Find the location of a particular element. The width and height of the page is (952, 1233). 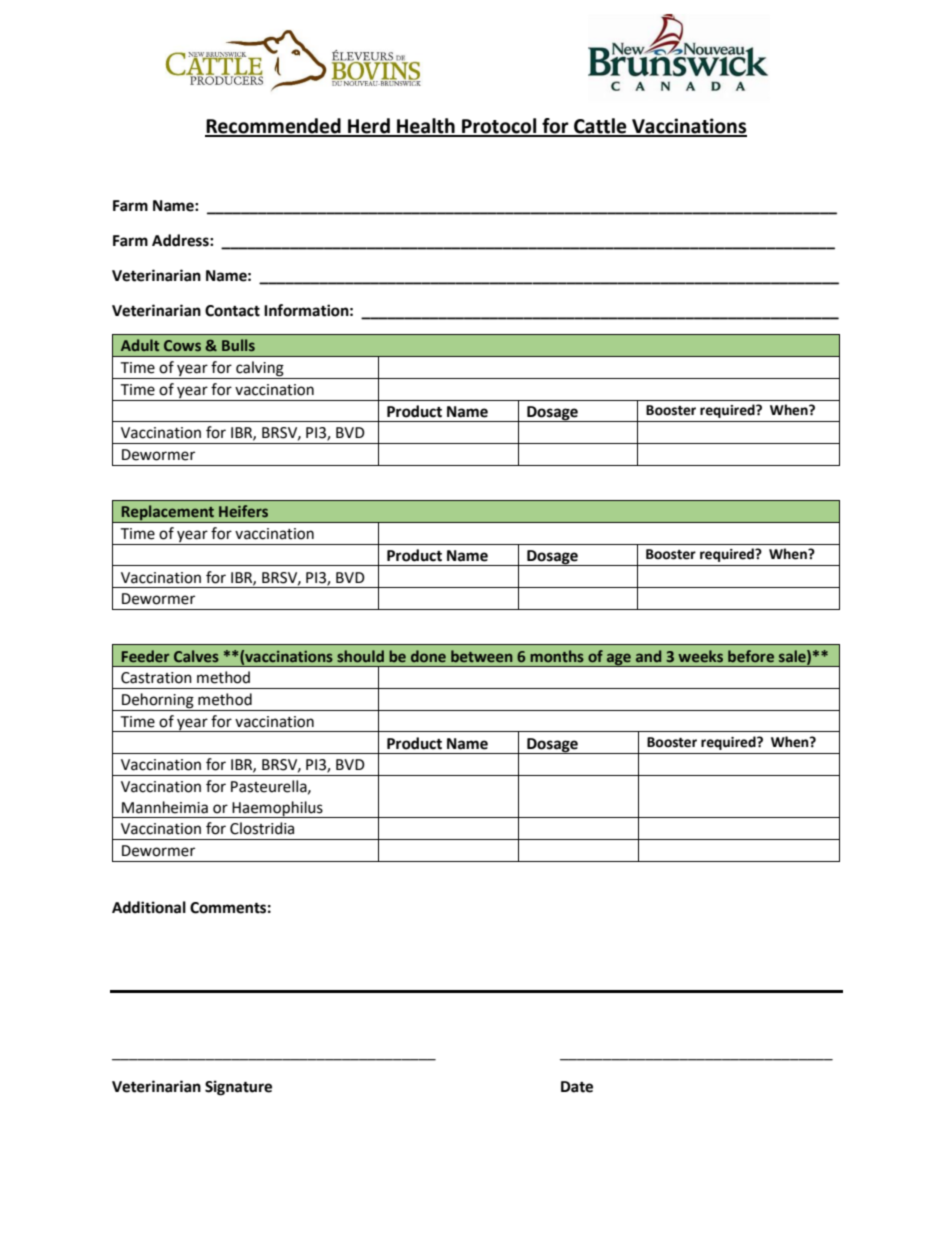

and is located at coordinates (648, 656).
